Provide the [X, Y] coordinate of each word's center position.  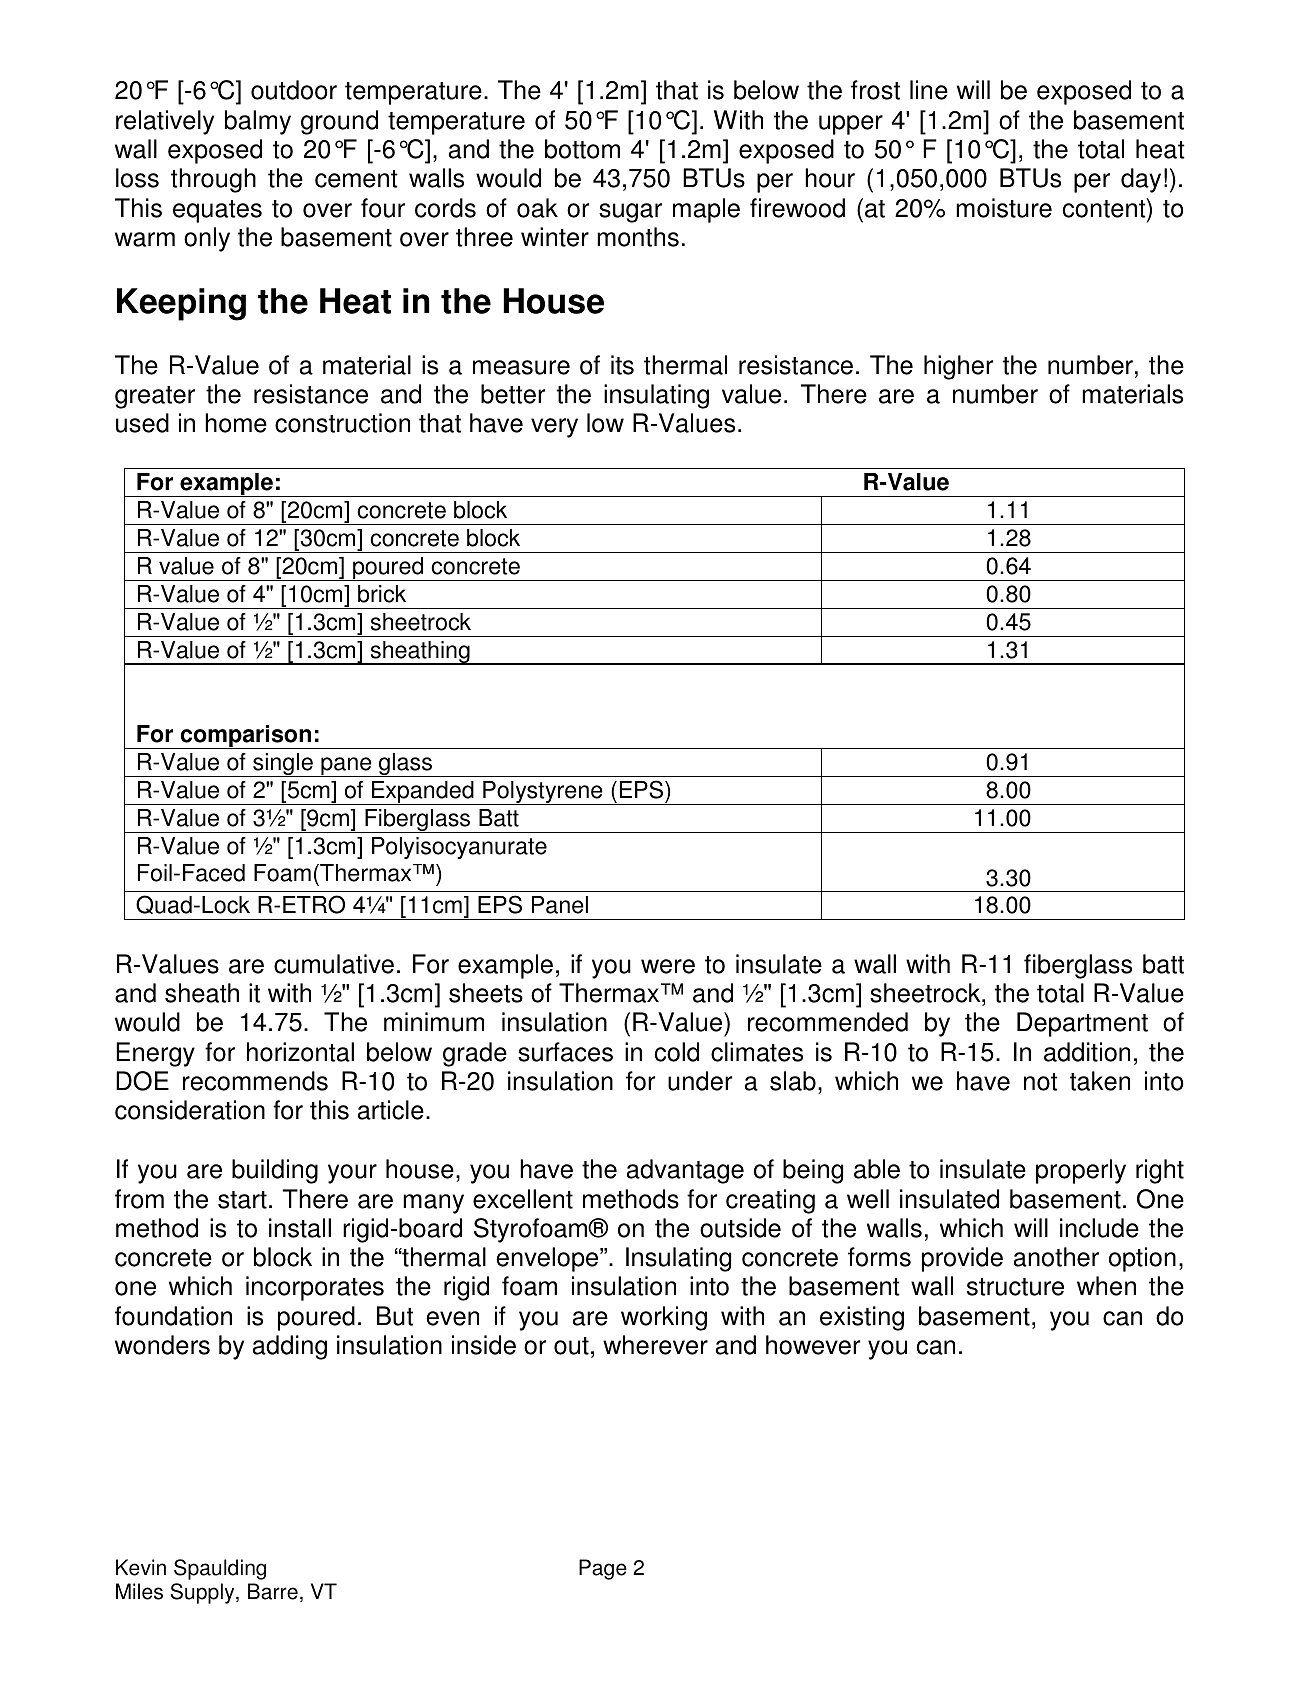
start [242, 1200]
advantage [685, 1171]
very [554, 428]
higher [958, 367]
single [283, 765]
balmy [258, 122]
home [236, 423]
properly [1081, 1171]
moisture [1004, 208]
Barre [273, 1591]
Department [1082, 1024]
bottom [582, 149]
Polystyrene [543, 793]
